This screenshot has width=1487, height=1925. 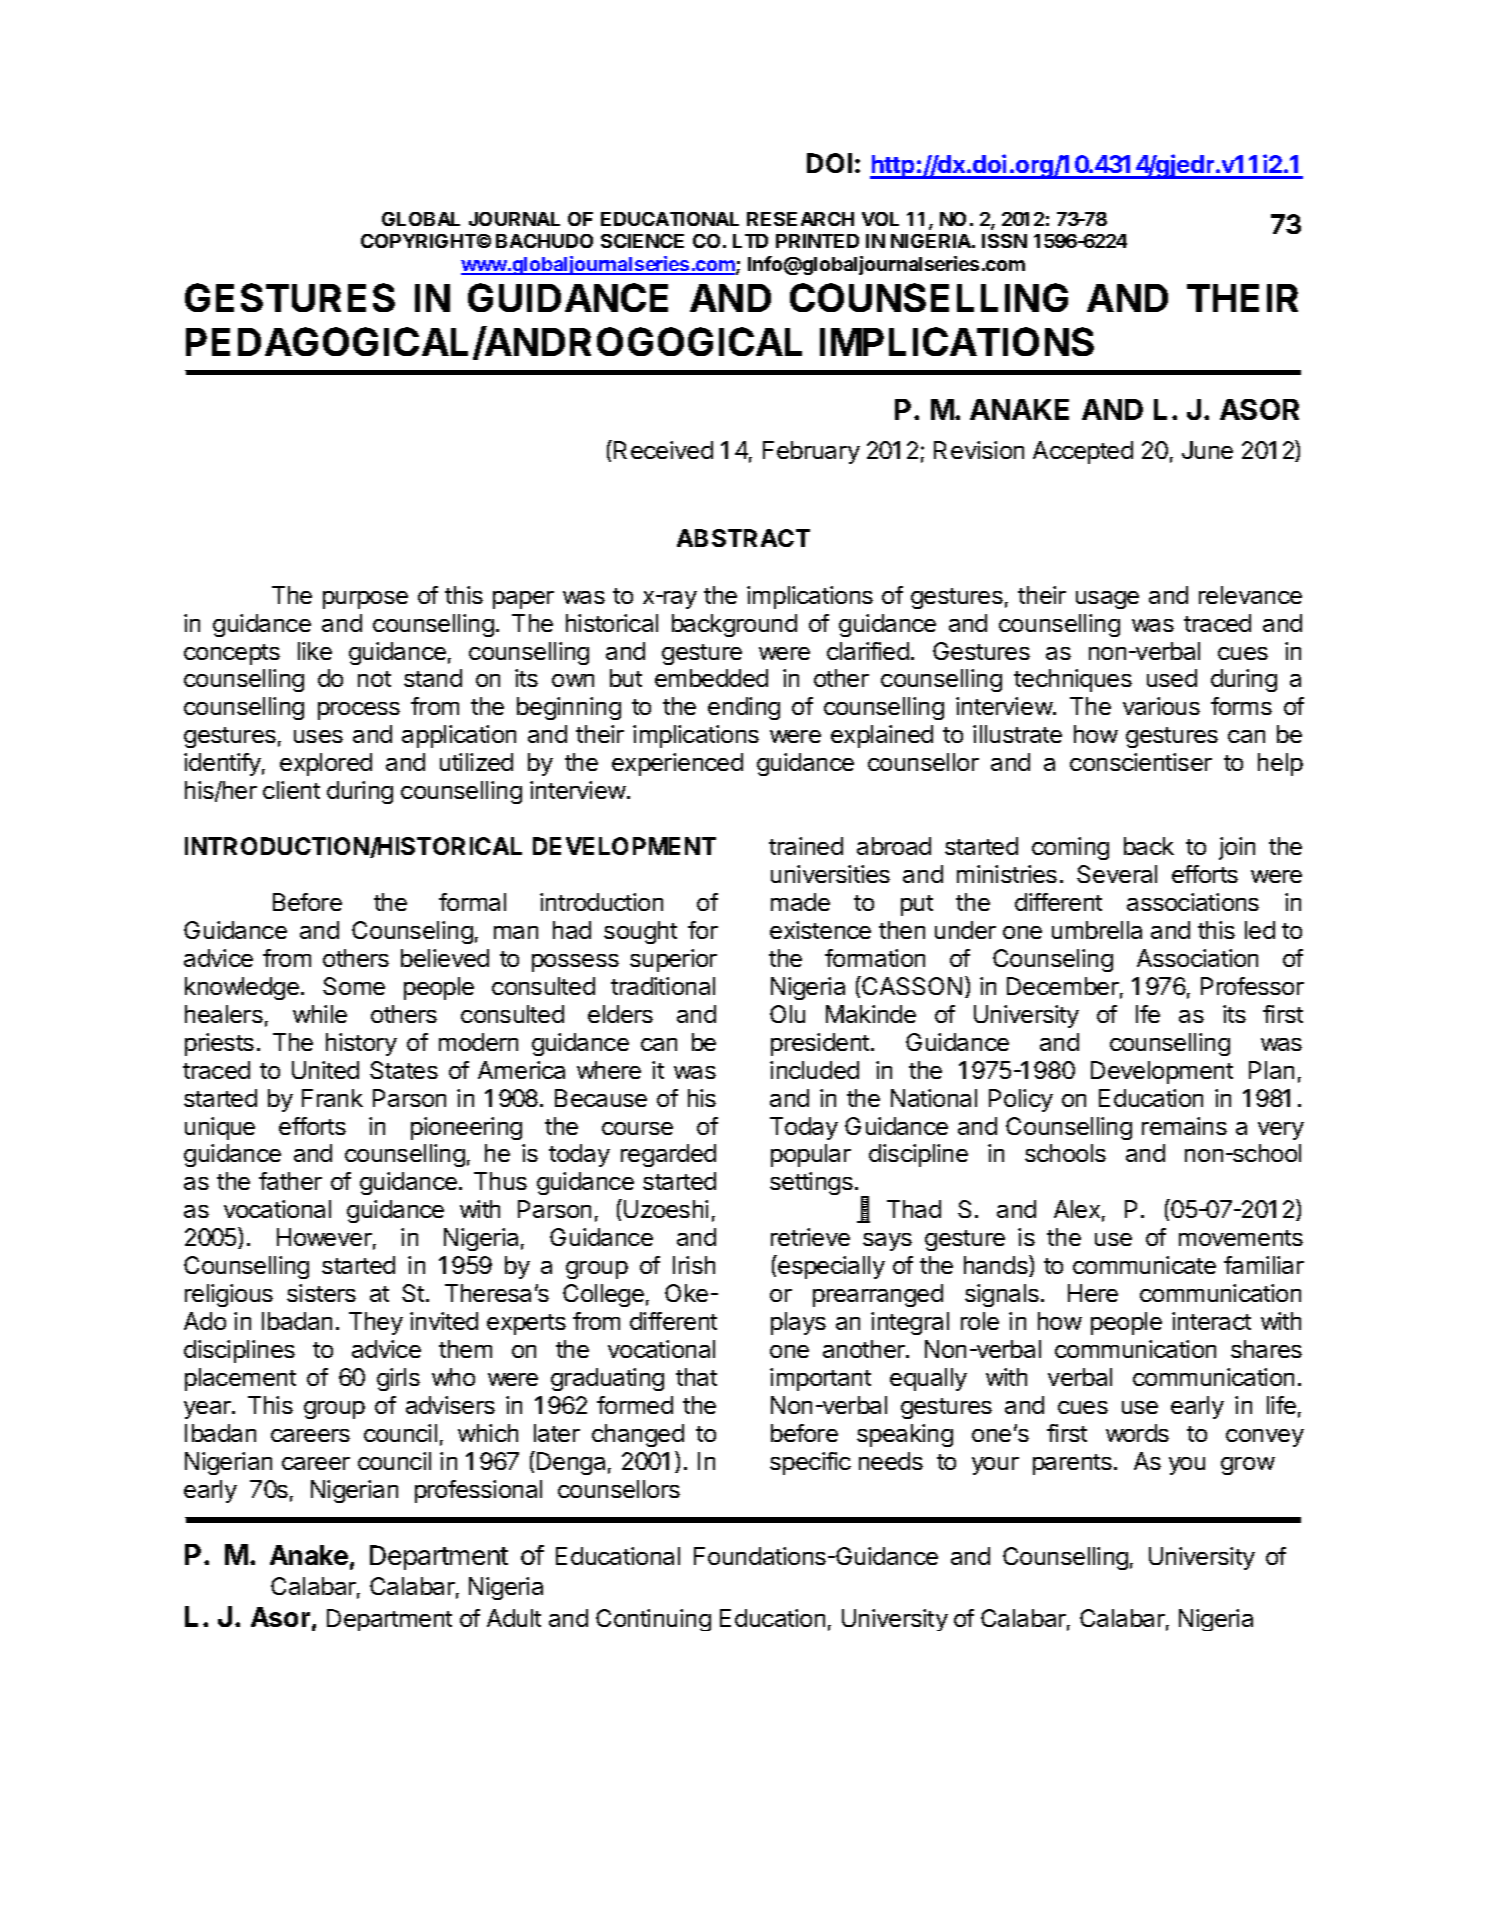 I want to click on purpose, so click(x=365, y=600).
